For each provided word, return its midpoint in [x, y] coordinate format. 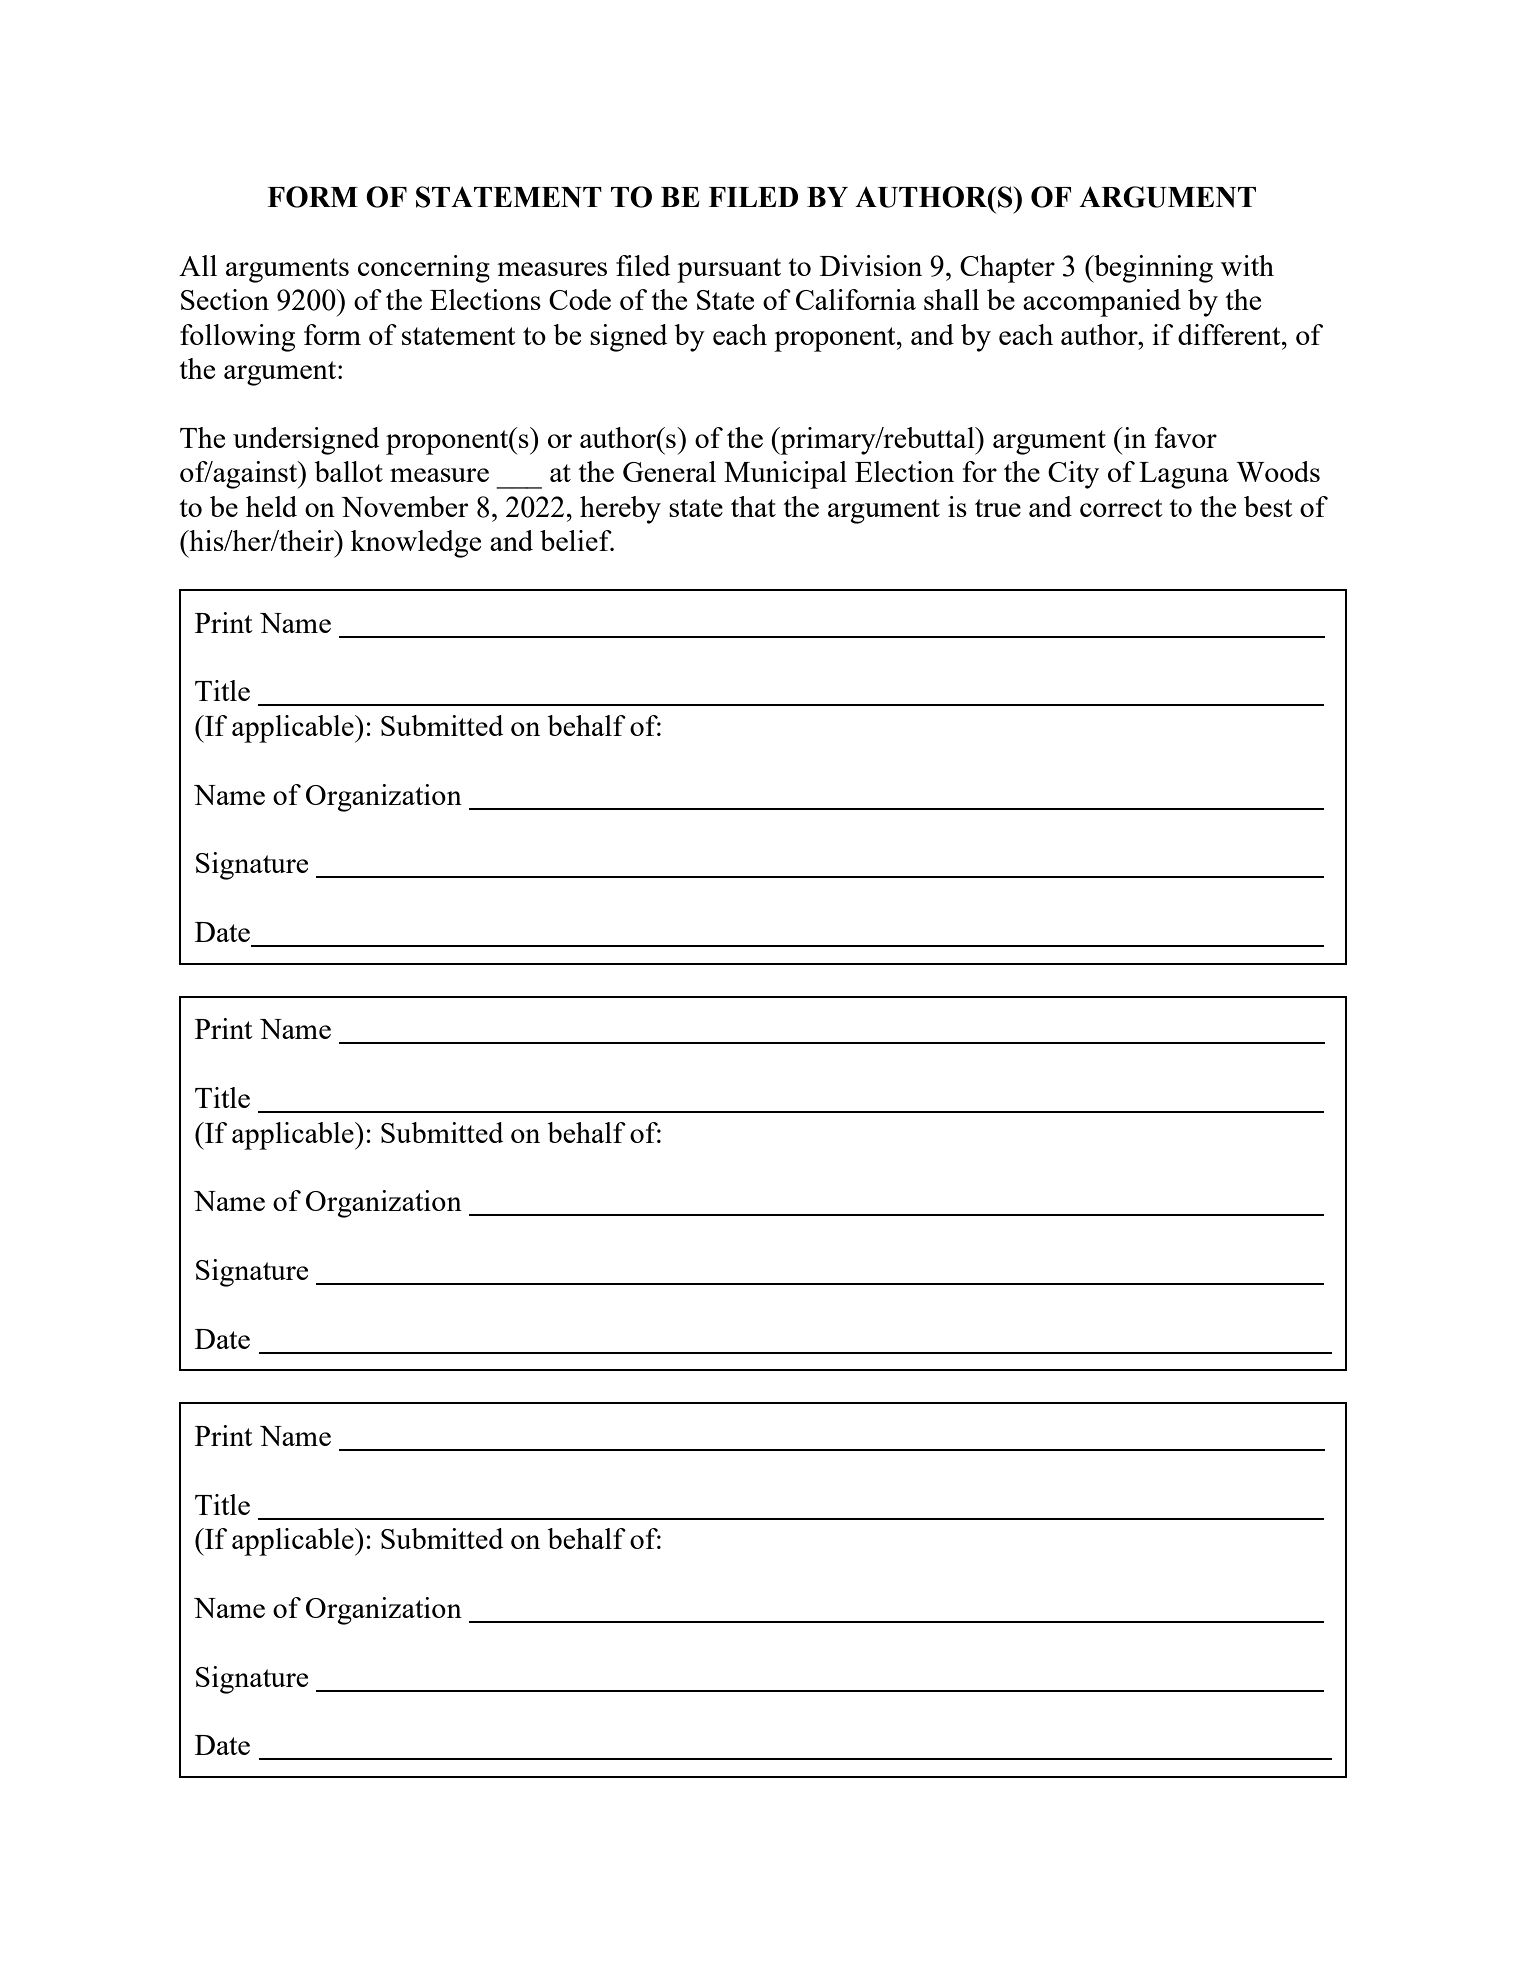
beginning [1152, 269]
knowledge [416, 544]
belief [577, 540]
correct [1121, 508]
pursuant [729, 270]
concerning [424, 269]
